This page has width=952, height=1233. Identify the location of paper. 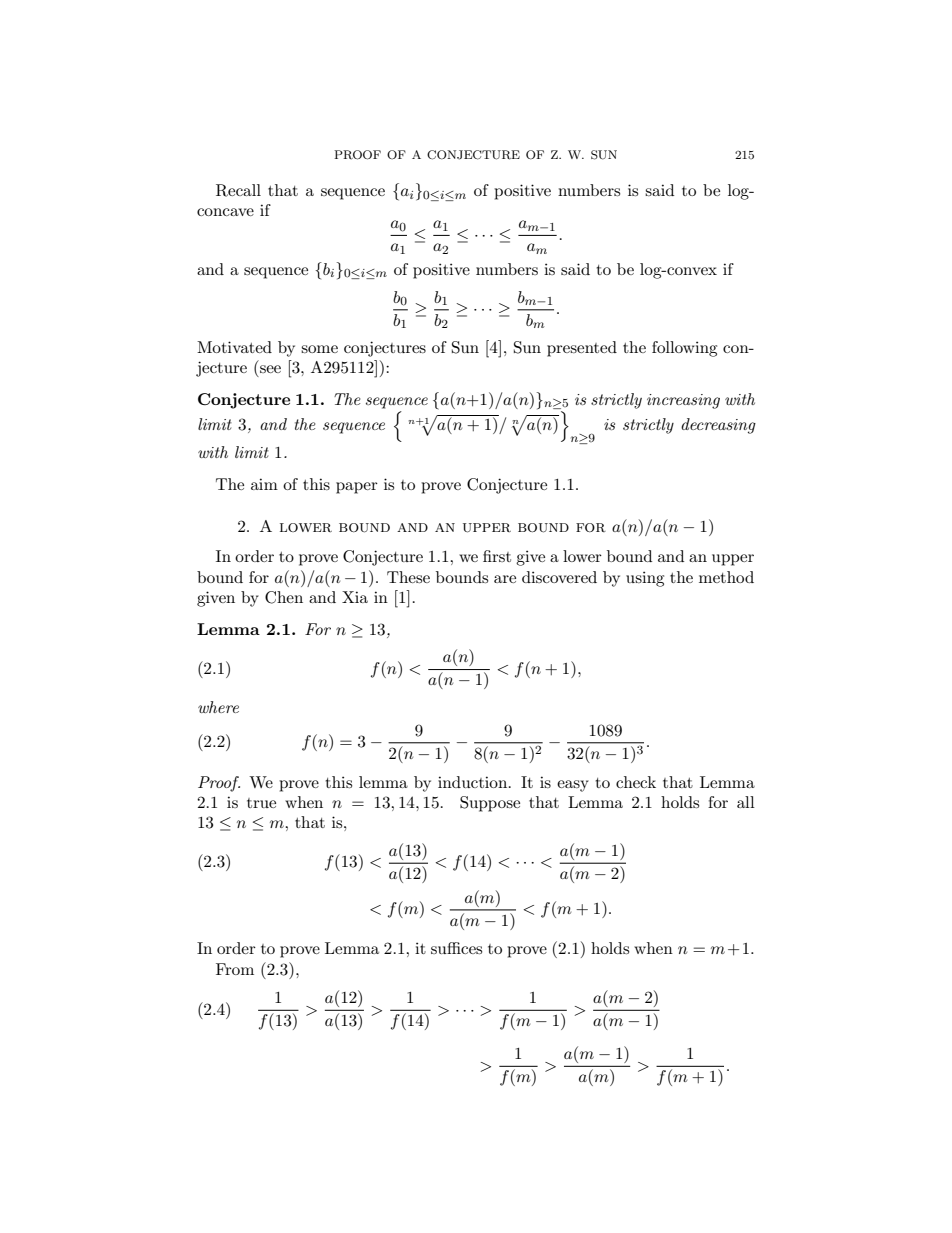
(357, 488).
